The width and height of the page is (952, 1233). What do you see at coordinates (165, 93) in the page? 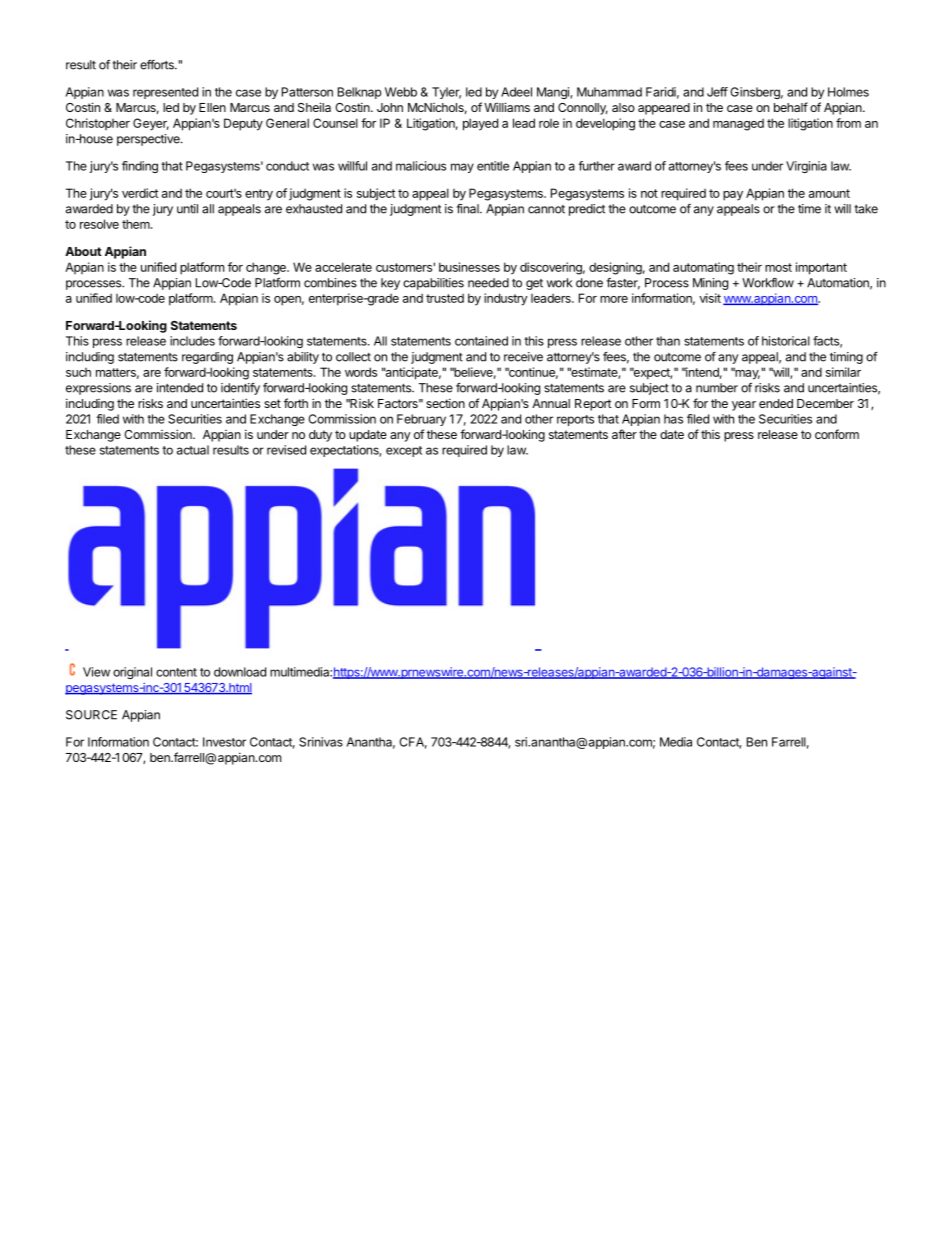
I see `represented` at bounding box center [165, 93].
